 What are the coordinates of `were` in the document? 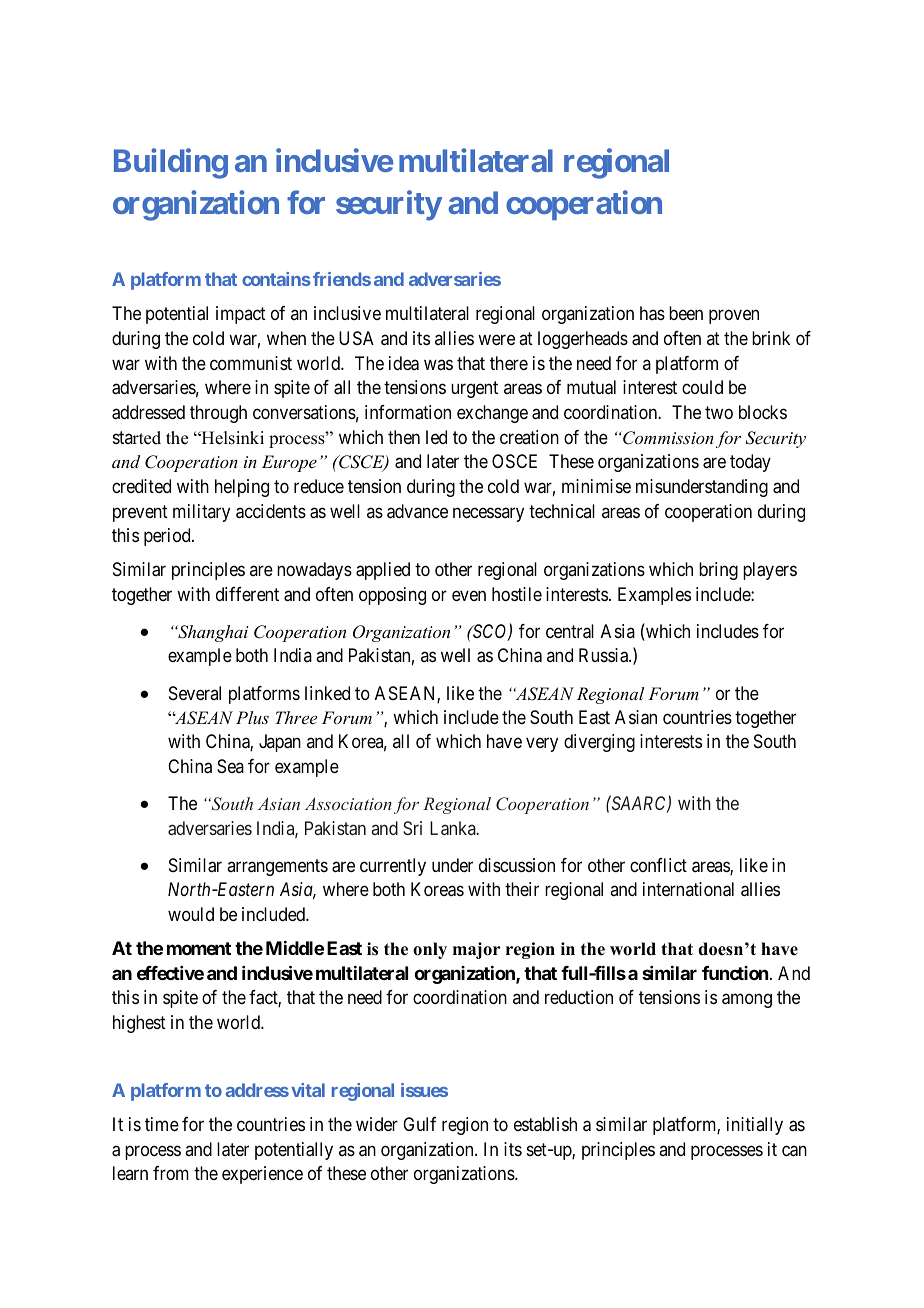 It's located at (496, 339).
